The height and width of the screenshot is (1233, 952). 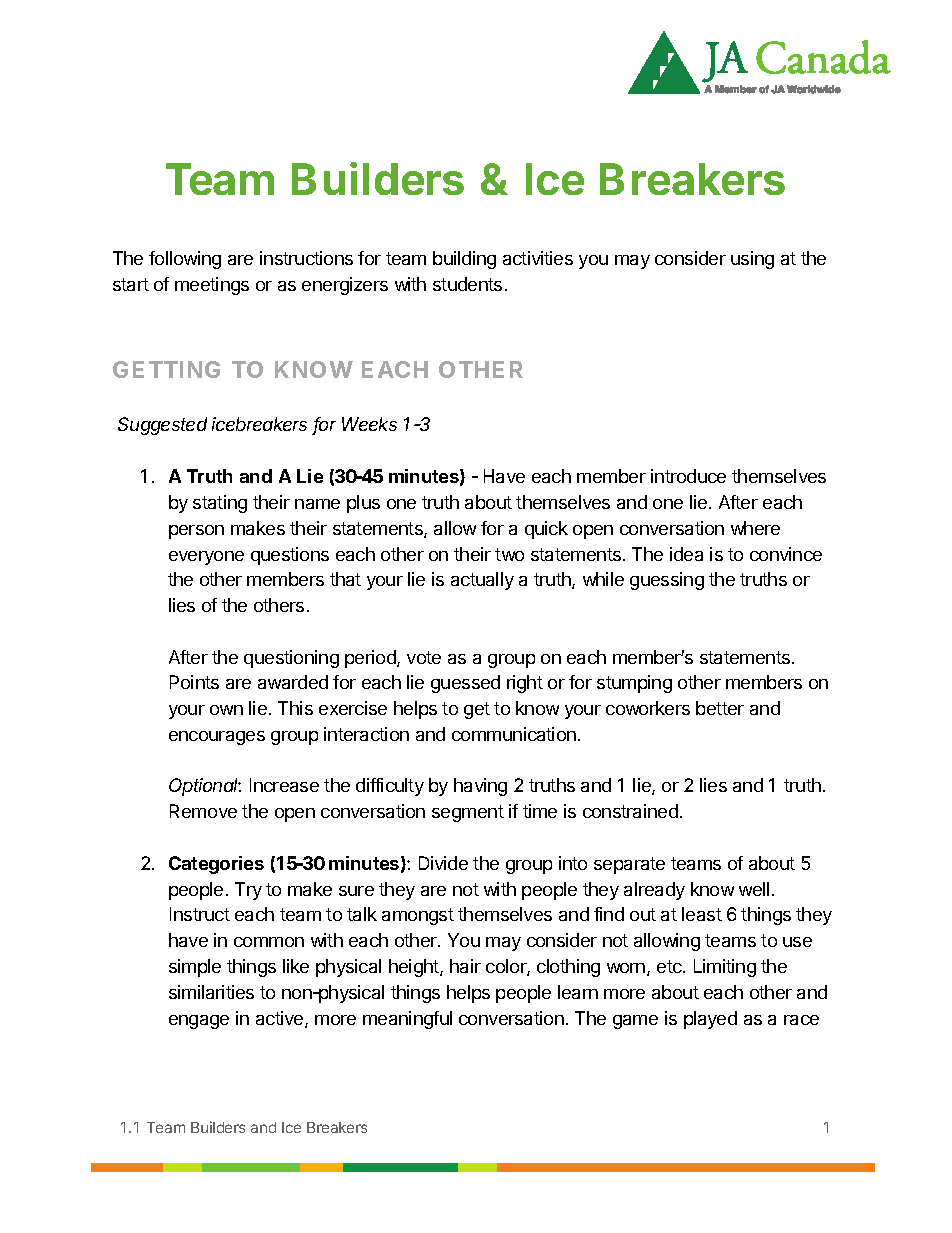 What do you see at coordinates (634, 684) in the screenshot?
I see `stumping` at bounding box center [634, 684].
